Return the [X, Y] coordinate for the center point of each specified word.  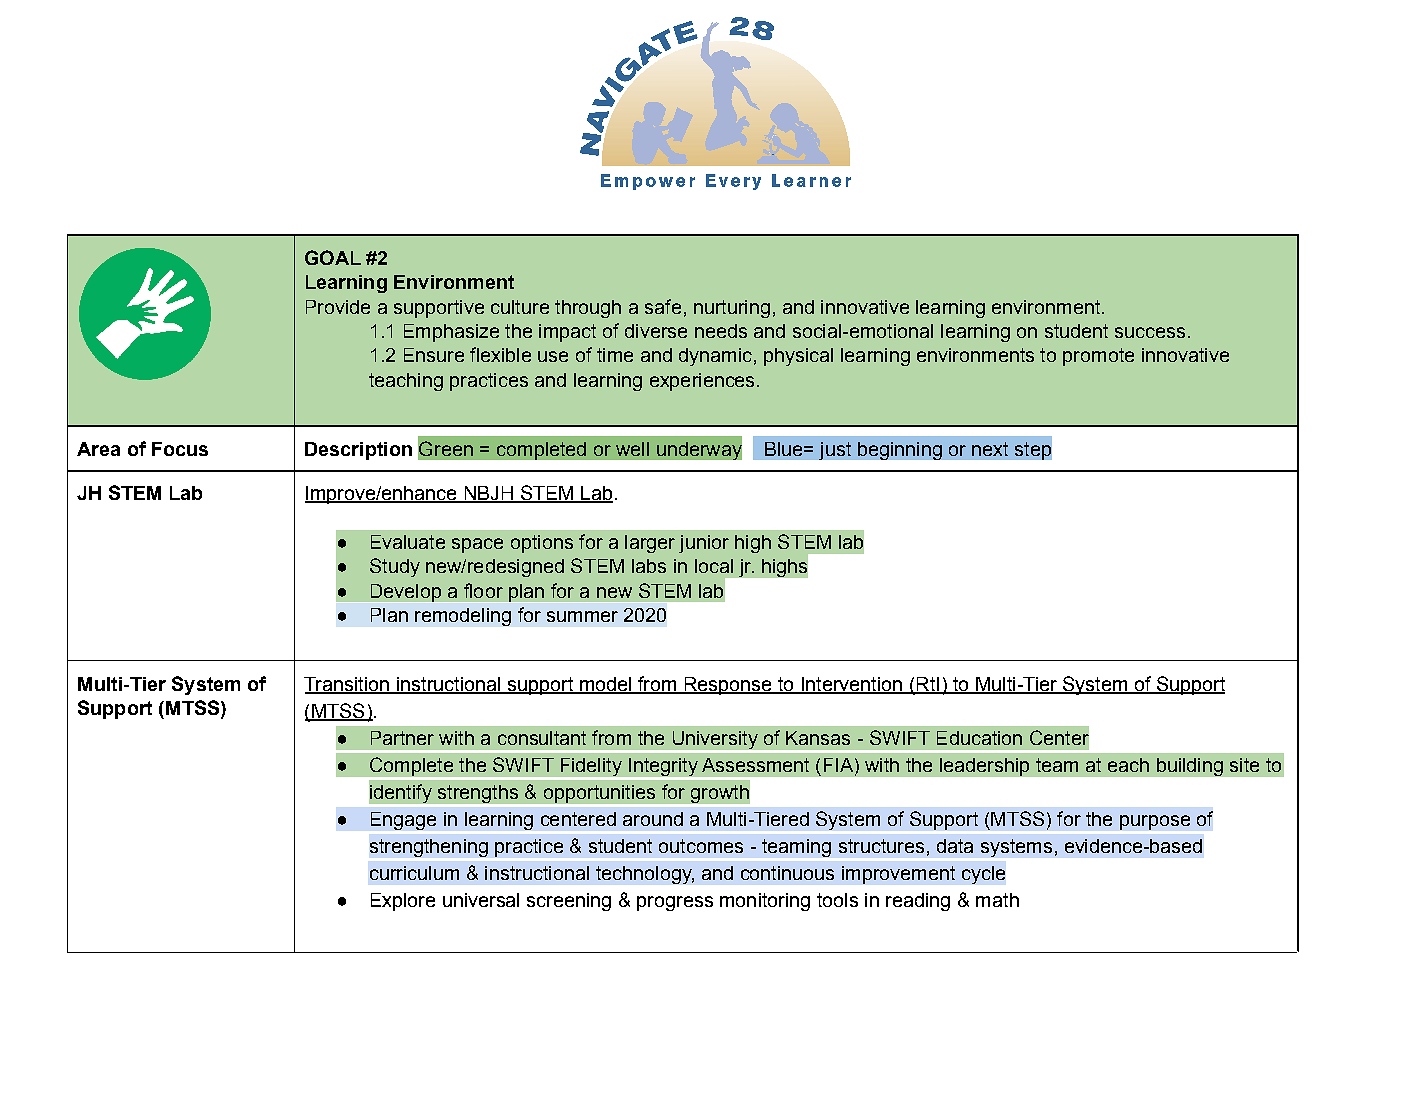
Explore [403, 902]
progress [675, 903]
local [714, 566]
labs [649, 566]
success [1150, 332]
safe [663, 306]
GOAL [333, 257]
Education [979, 738]
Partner [402, 738]
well [632, 449]
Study [395, 567]
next [990, 449]
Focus [180, 449]
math [997, 900]
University [715, 741]
